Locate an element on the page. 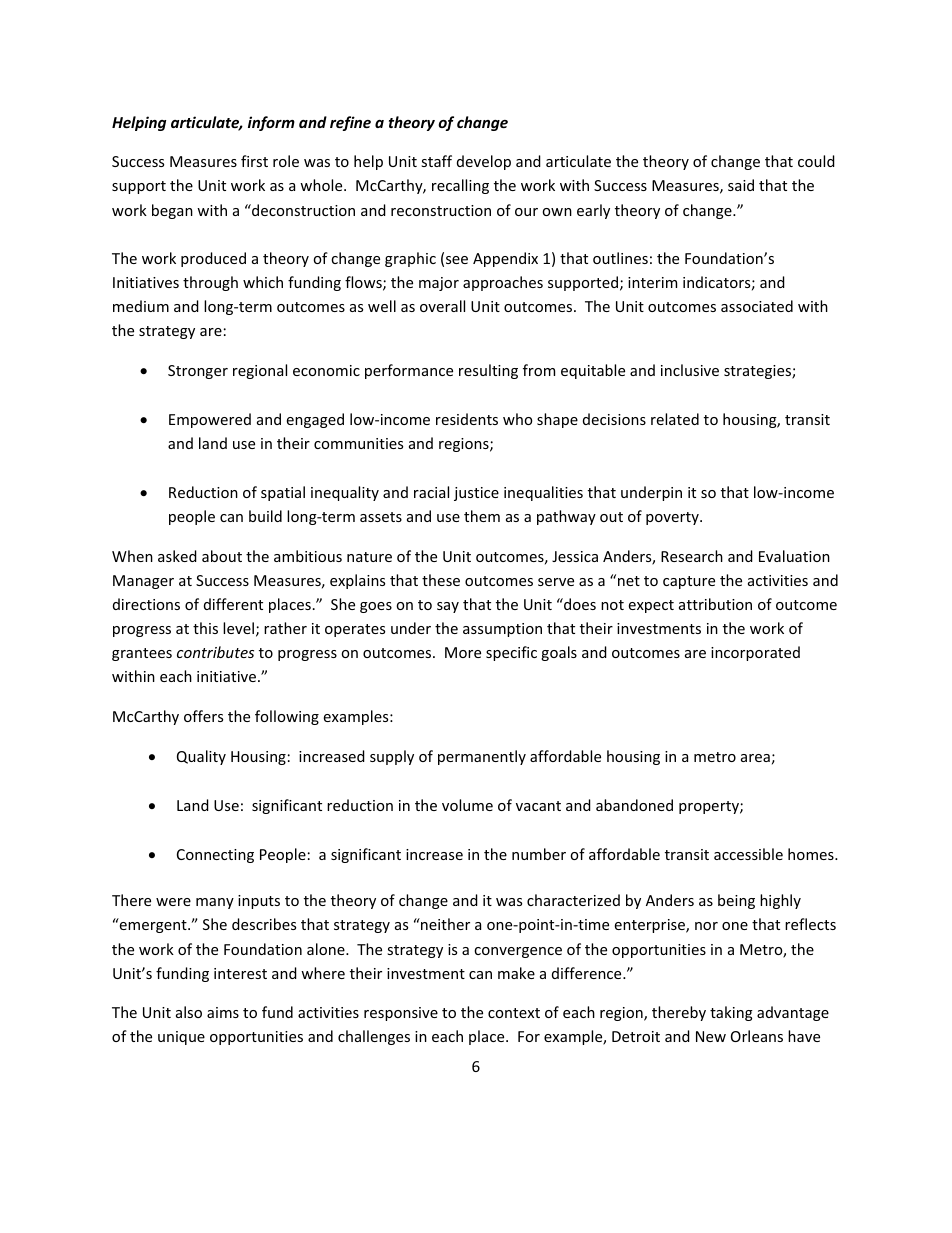 The image size is (952, 1233). attribution is located at coordinates (715, 604).
